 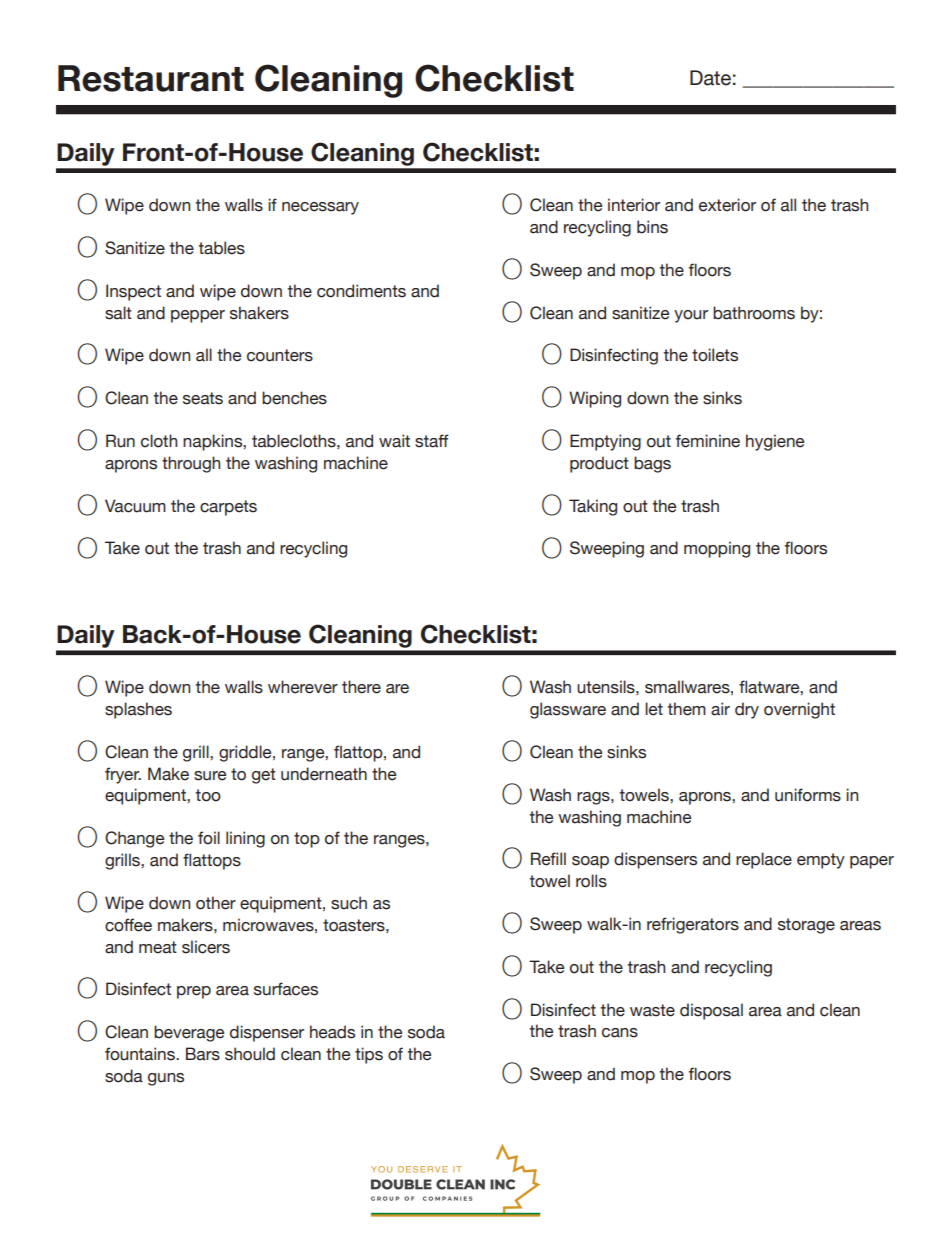 I want to click on interior, so click(x=634, y=205).
